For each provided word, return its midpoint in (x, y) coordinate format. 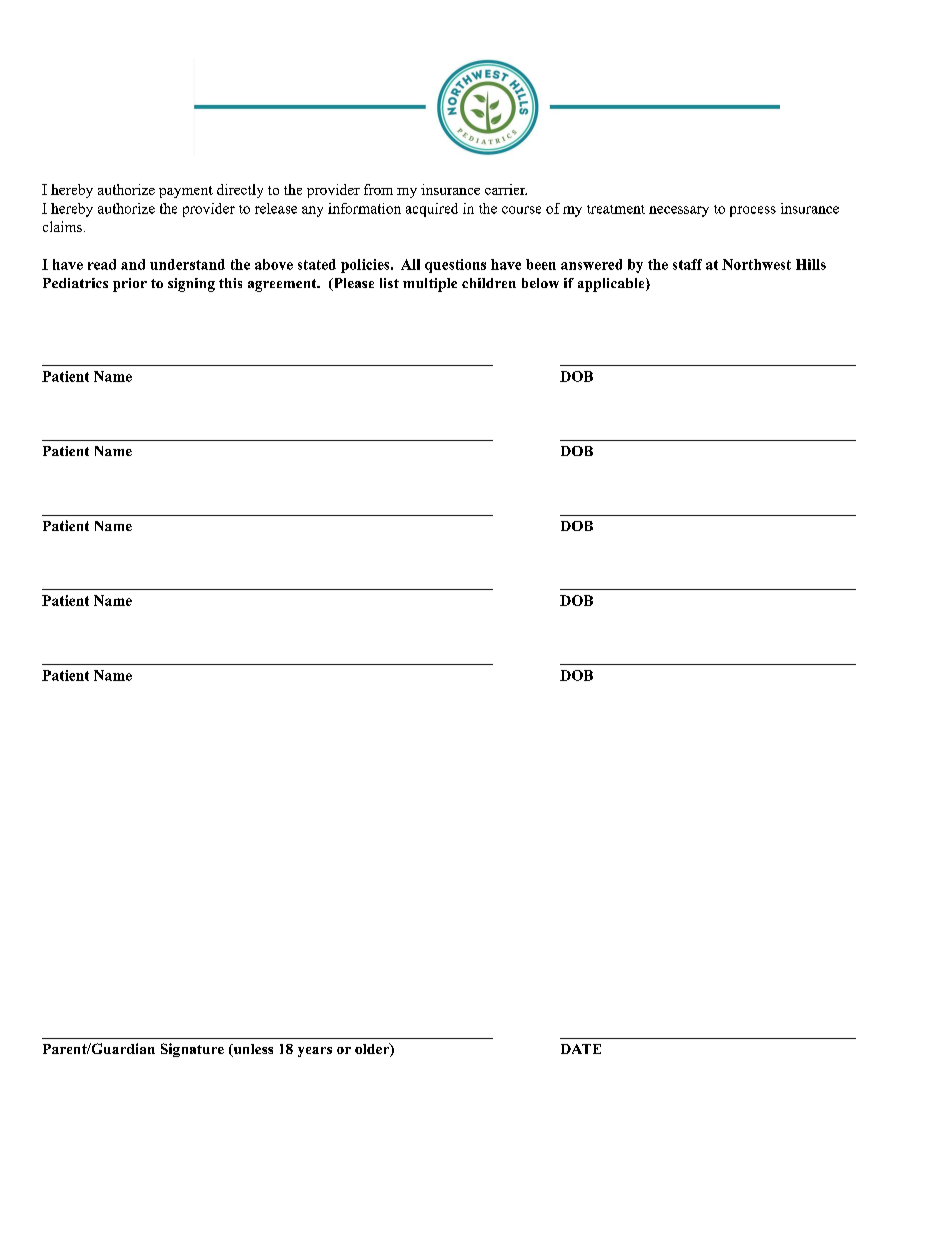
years (315, 1052)
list (389, 283)
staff (687, 264)
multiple (430, 285)
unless (252, 1050)
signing (191, 285)
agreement (283, 285)
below (540, 283)
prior (130, 285)
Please (352, 284)
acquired (432, 210)
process (753, 211)
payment (186, 192)
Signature (192, 1050)
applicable (612, 285)
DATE (581, 1049)
